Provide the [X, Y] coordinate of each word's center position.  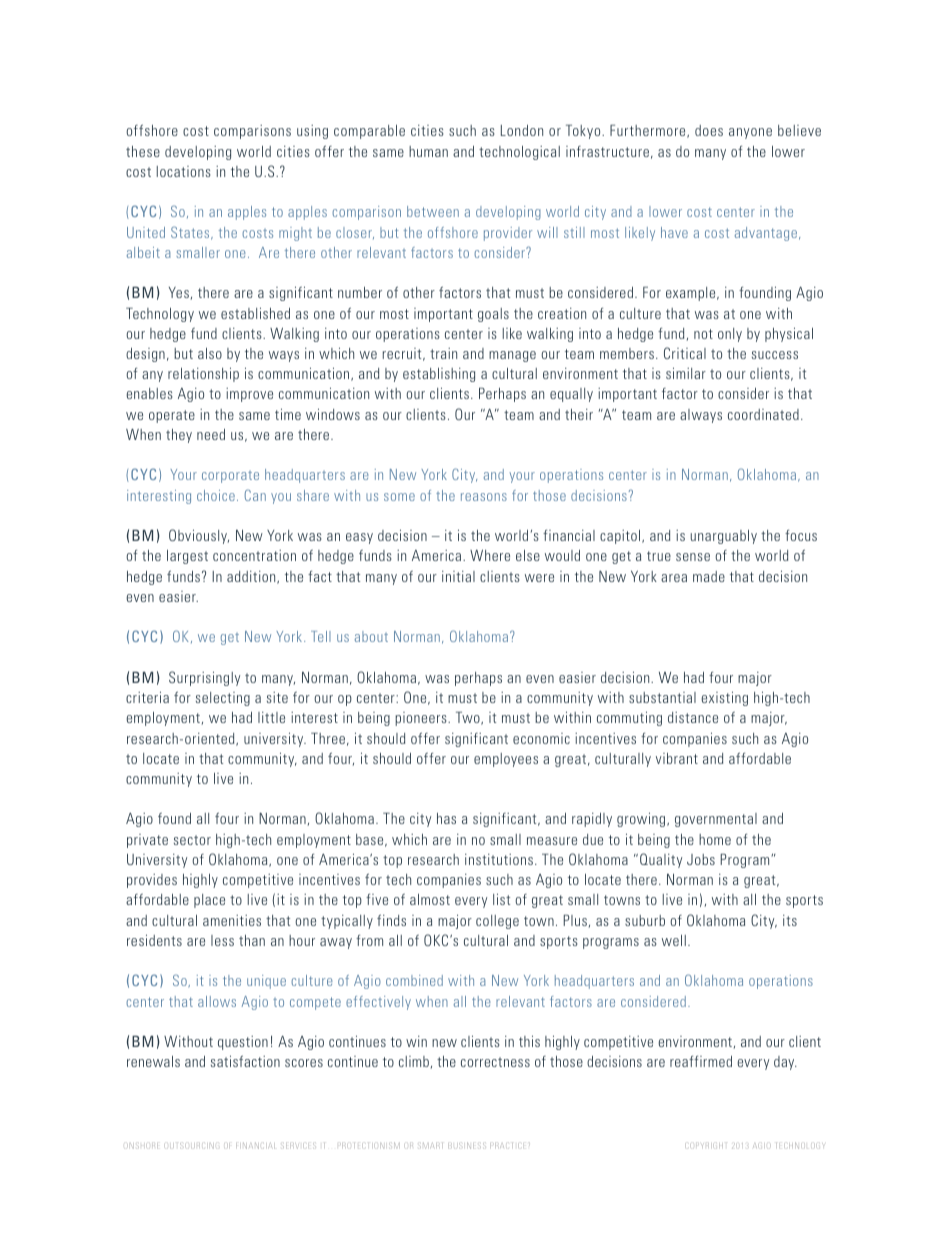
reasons [484, 497]
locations [184, 171]
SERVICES [299, 1146]
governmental [716, 820]
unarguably [724, 537]
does [709, 130]
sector [192, 840]
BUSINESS [467, 1145]
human [428, 151]
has [446, 818]
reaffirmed [701, 1061]
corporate [230, 477]
